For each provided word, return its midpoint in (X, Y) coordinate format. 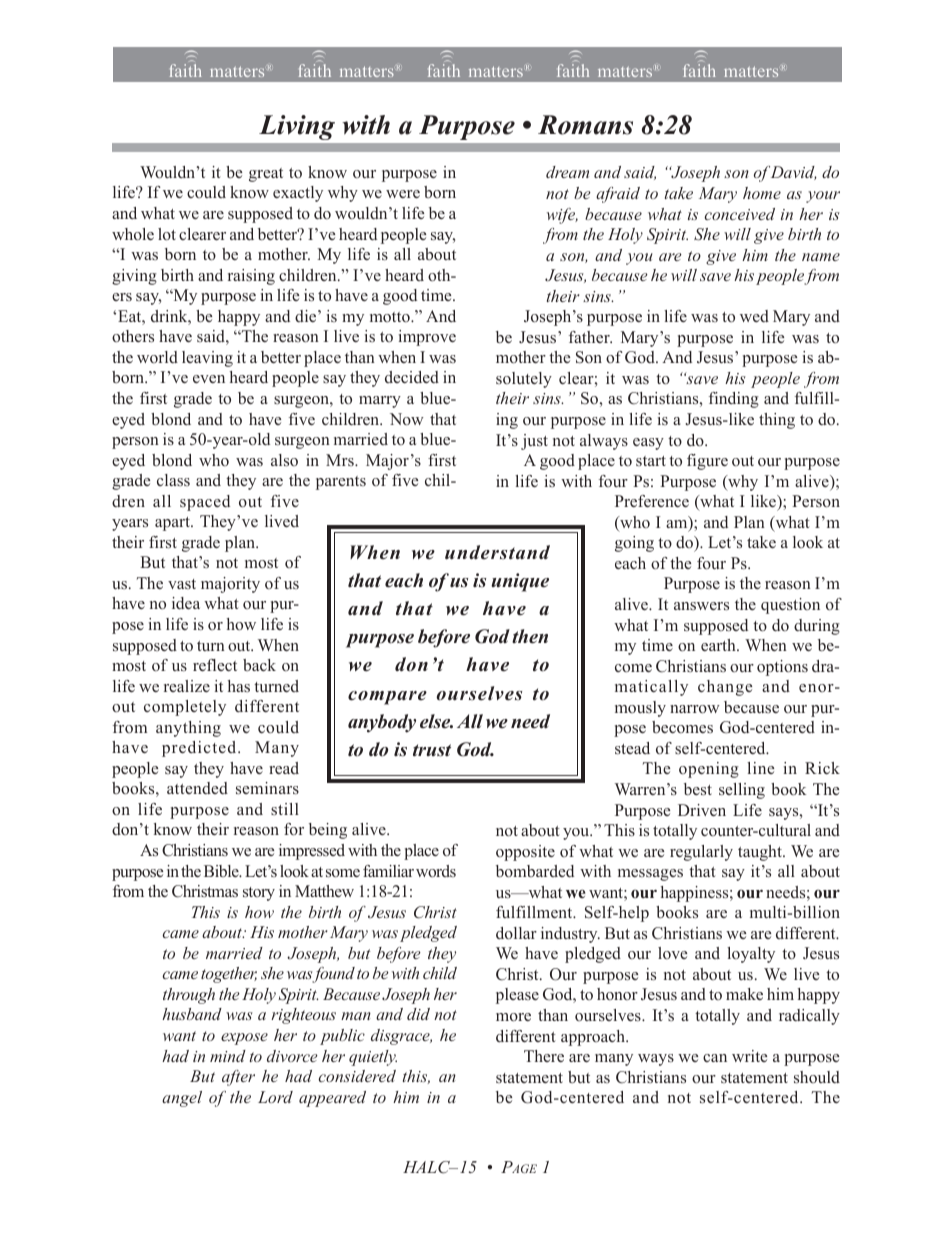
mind (228, 1056)
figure (707, 462)
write (749, 1056)
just (534, 442)
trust (432, 750)
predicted (200, 749)
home (762, 193)
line (760, 768)
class (173, 480)
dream (567, 172)
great (266, 175)
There (544, 1056)
